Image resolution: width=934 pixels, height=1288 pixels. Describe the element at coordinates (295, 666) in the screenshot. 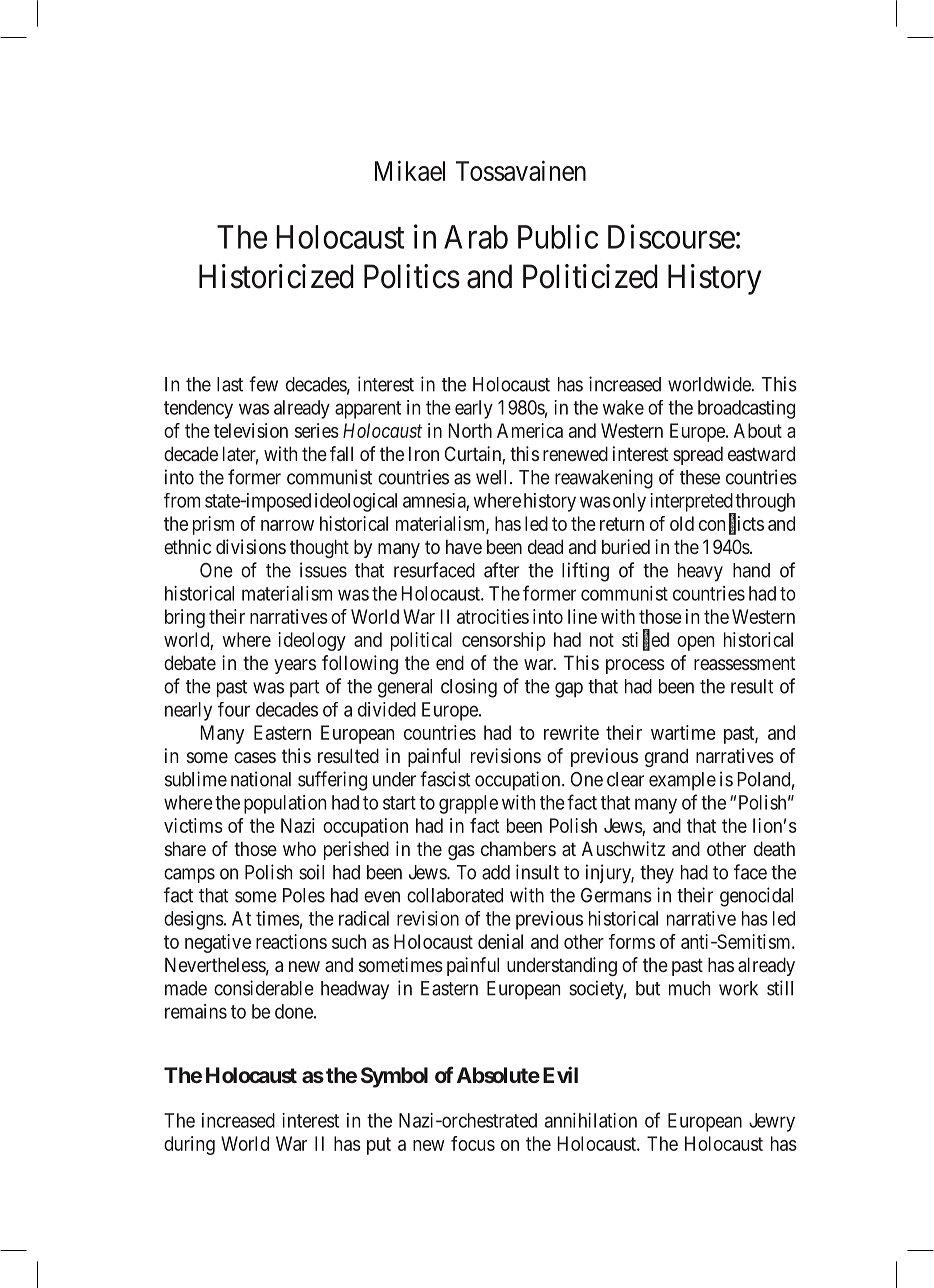

I see `years` at that location.
